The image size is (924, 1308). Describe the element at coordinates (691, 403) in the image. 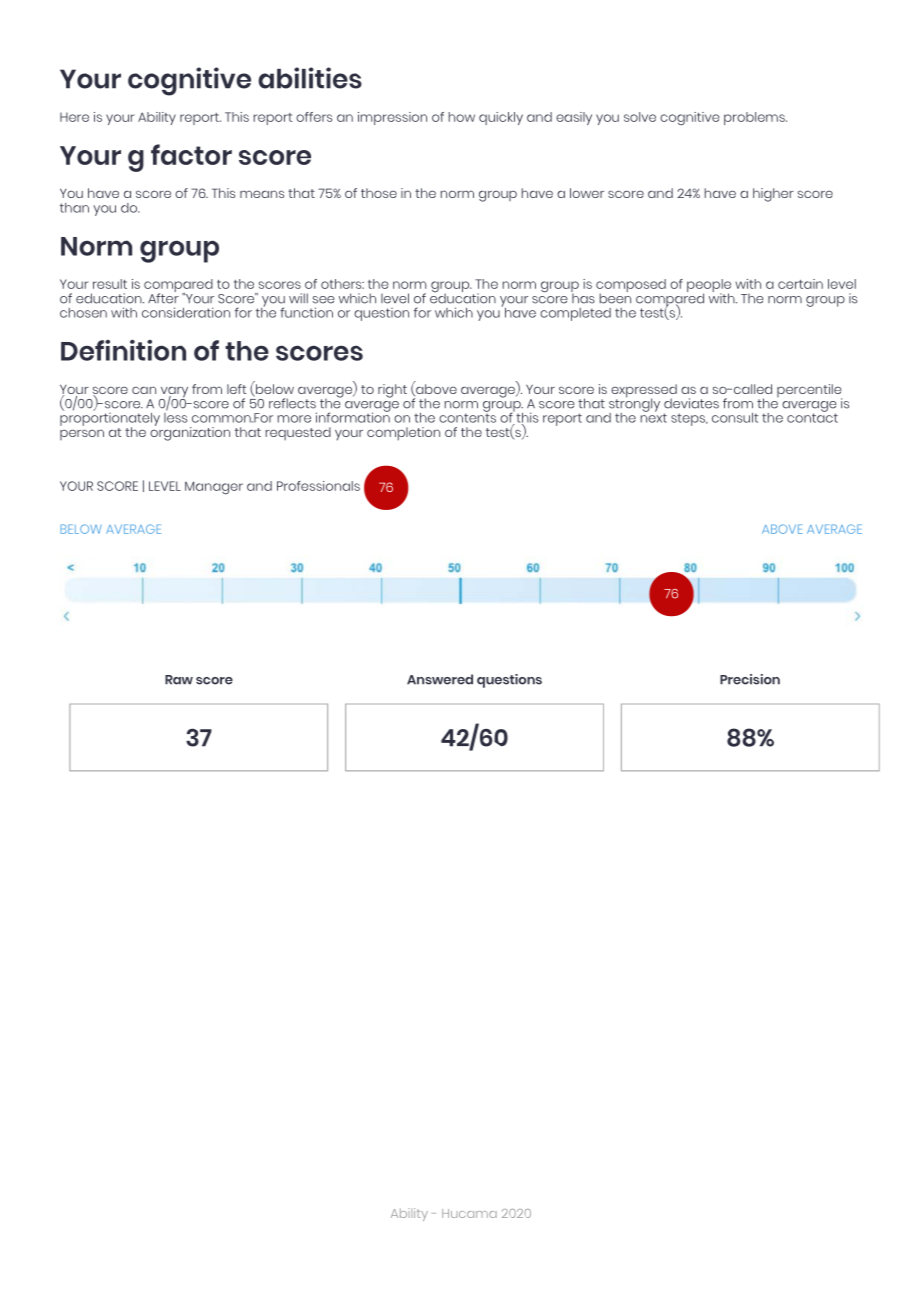

I see `deviates` at that location.
